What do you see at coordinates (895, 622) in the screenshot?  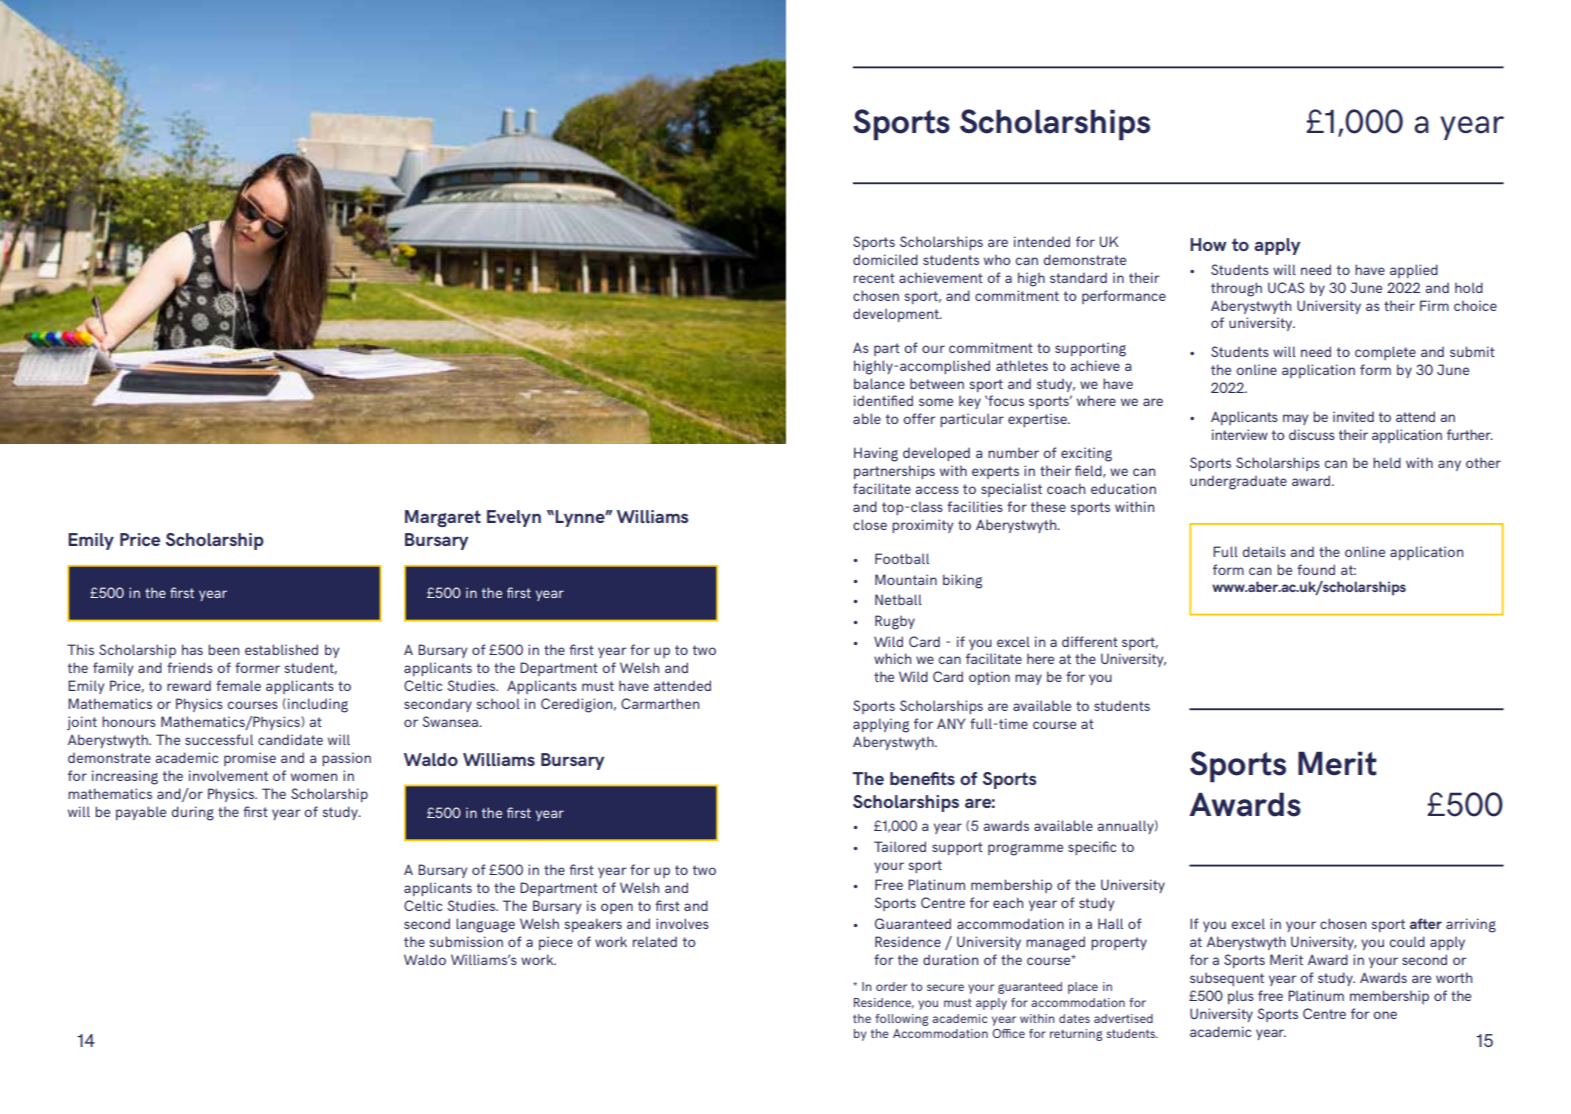 I see `Rugby` at bounding box center [895, 622].
